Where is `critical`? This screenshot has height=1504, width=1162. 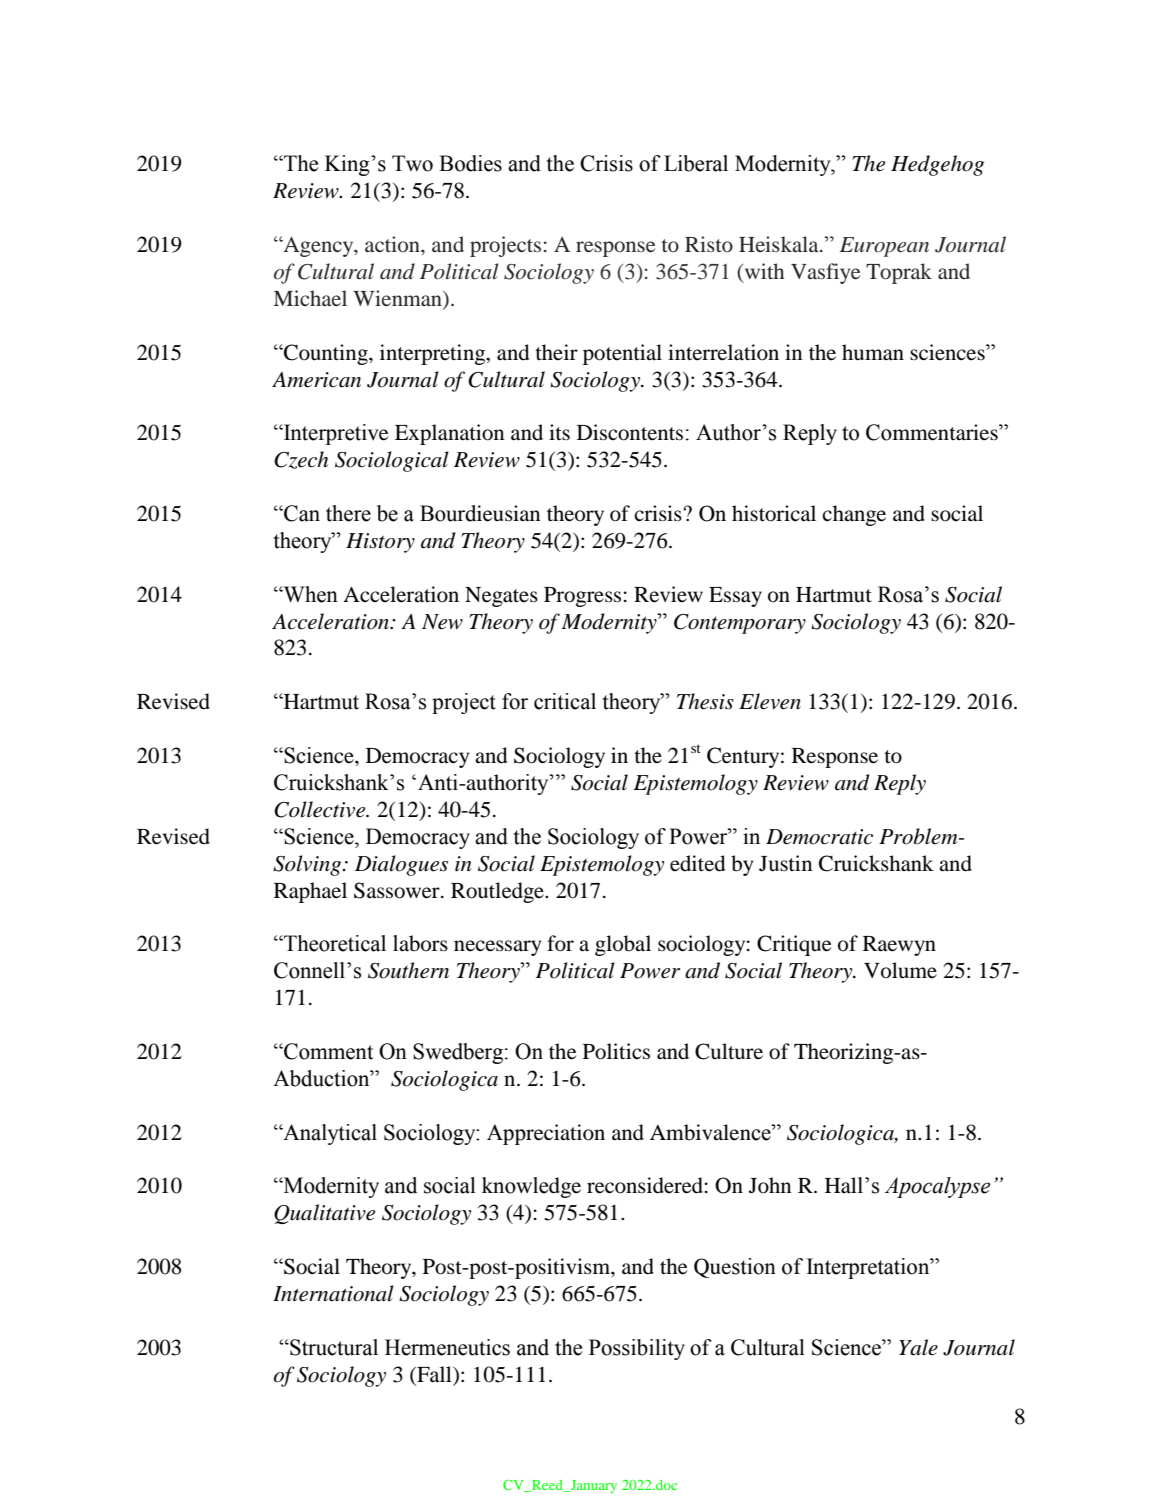
critical is located at coordinates (565, 701).
